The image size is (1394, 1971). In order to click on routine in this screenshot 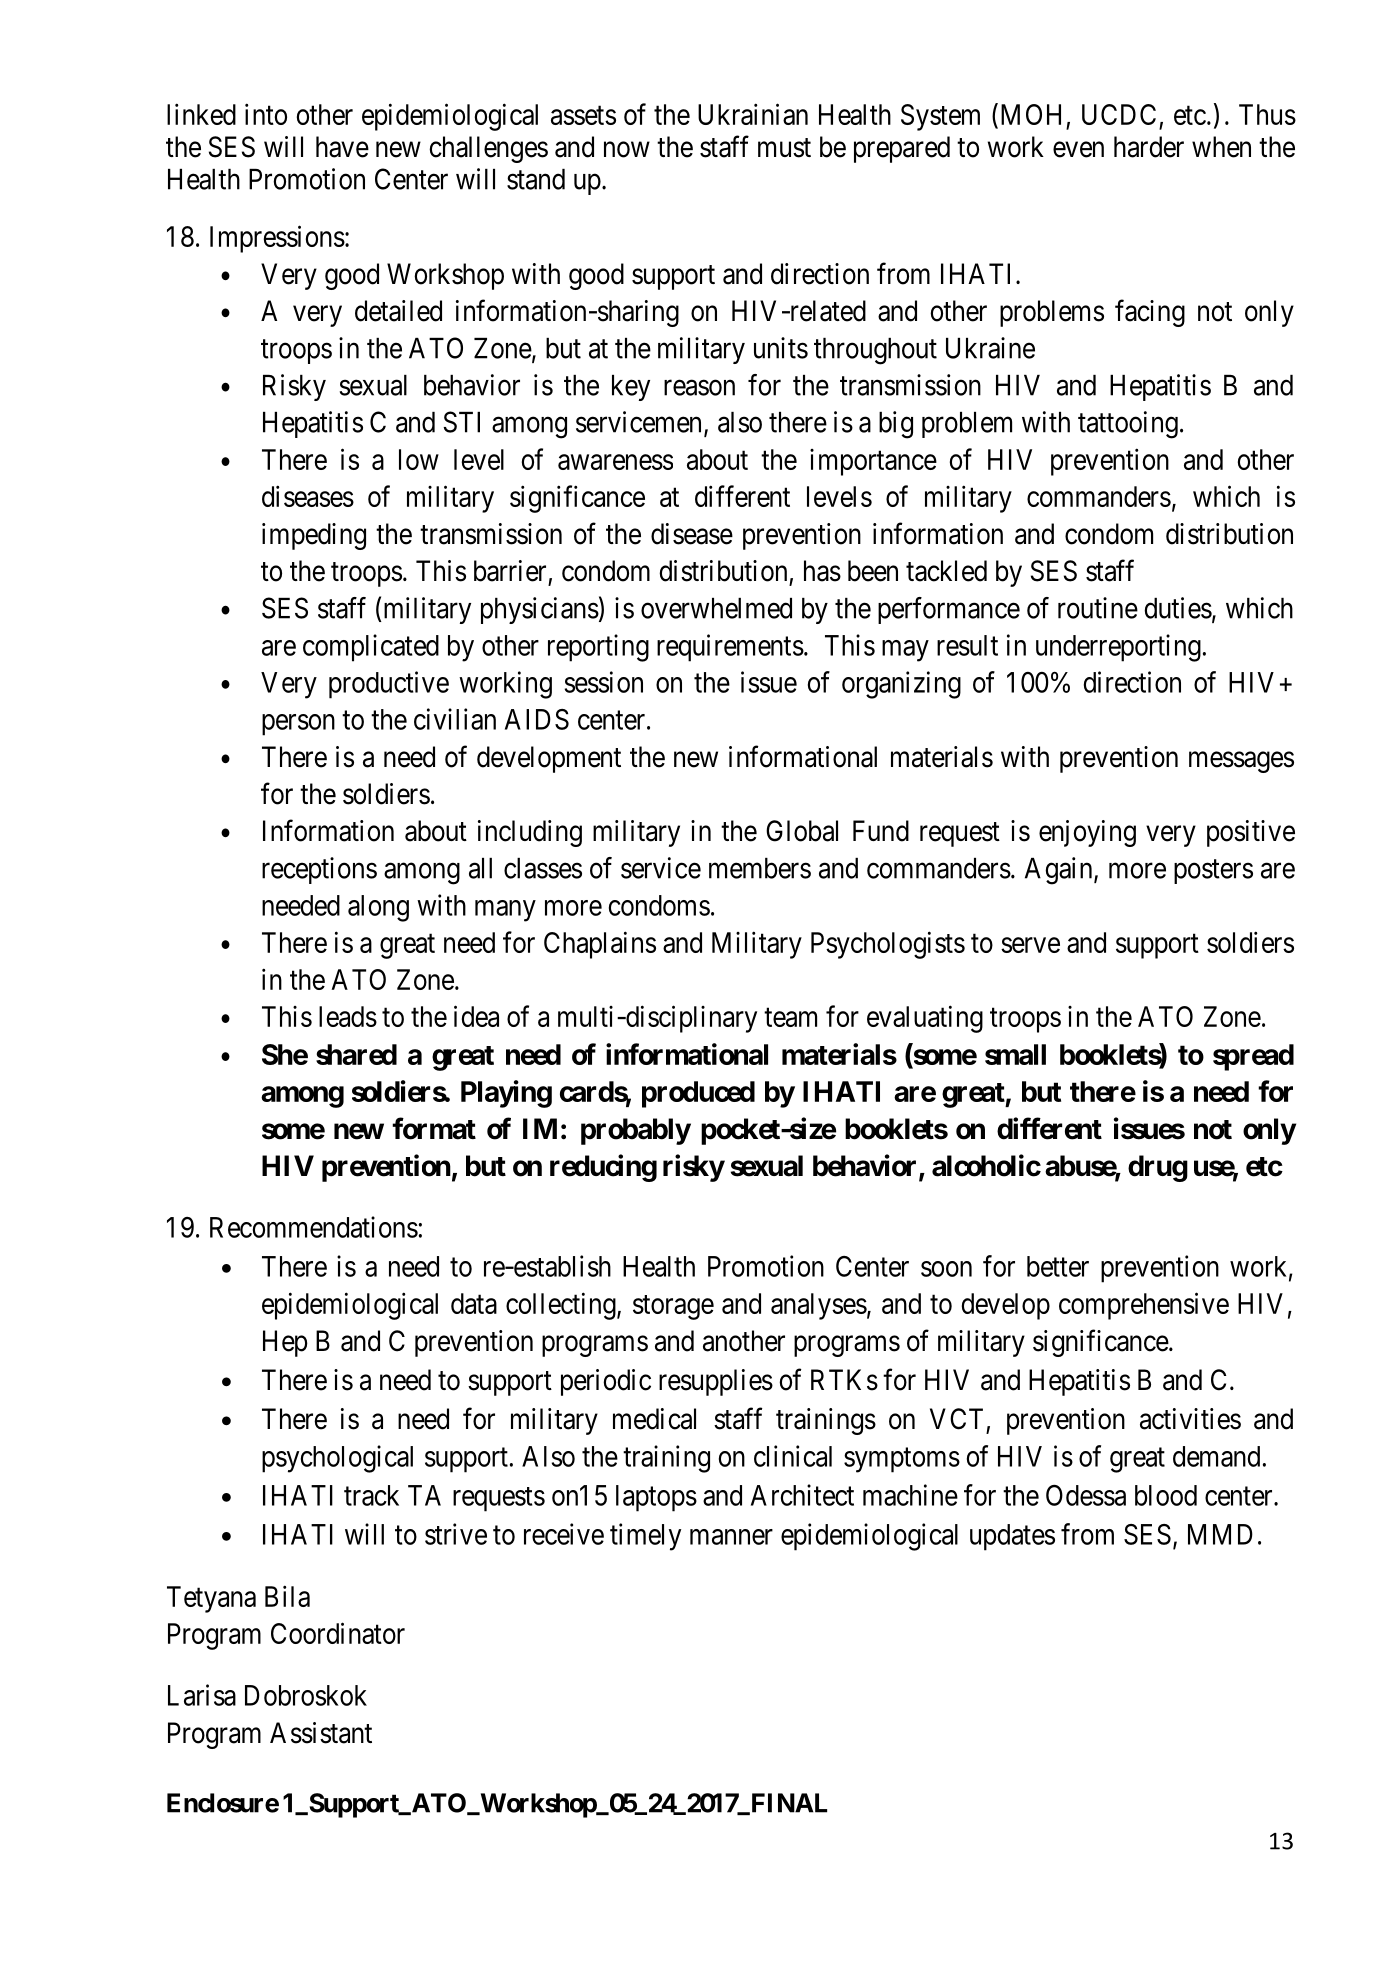, I will do `click(1098, 608)`.
